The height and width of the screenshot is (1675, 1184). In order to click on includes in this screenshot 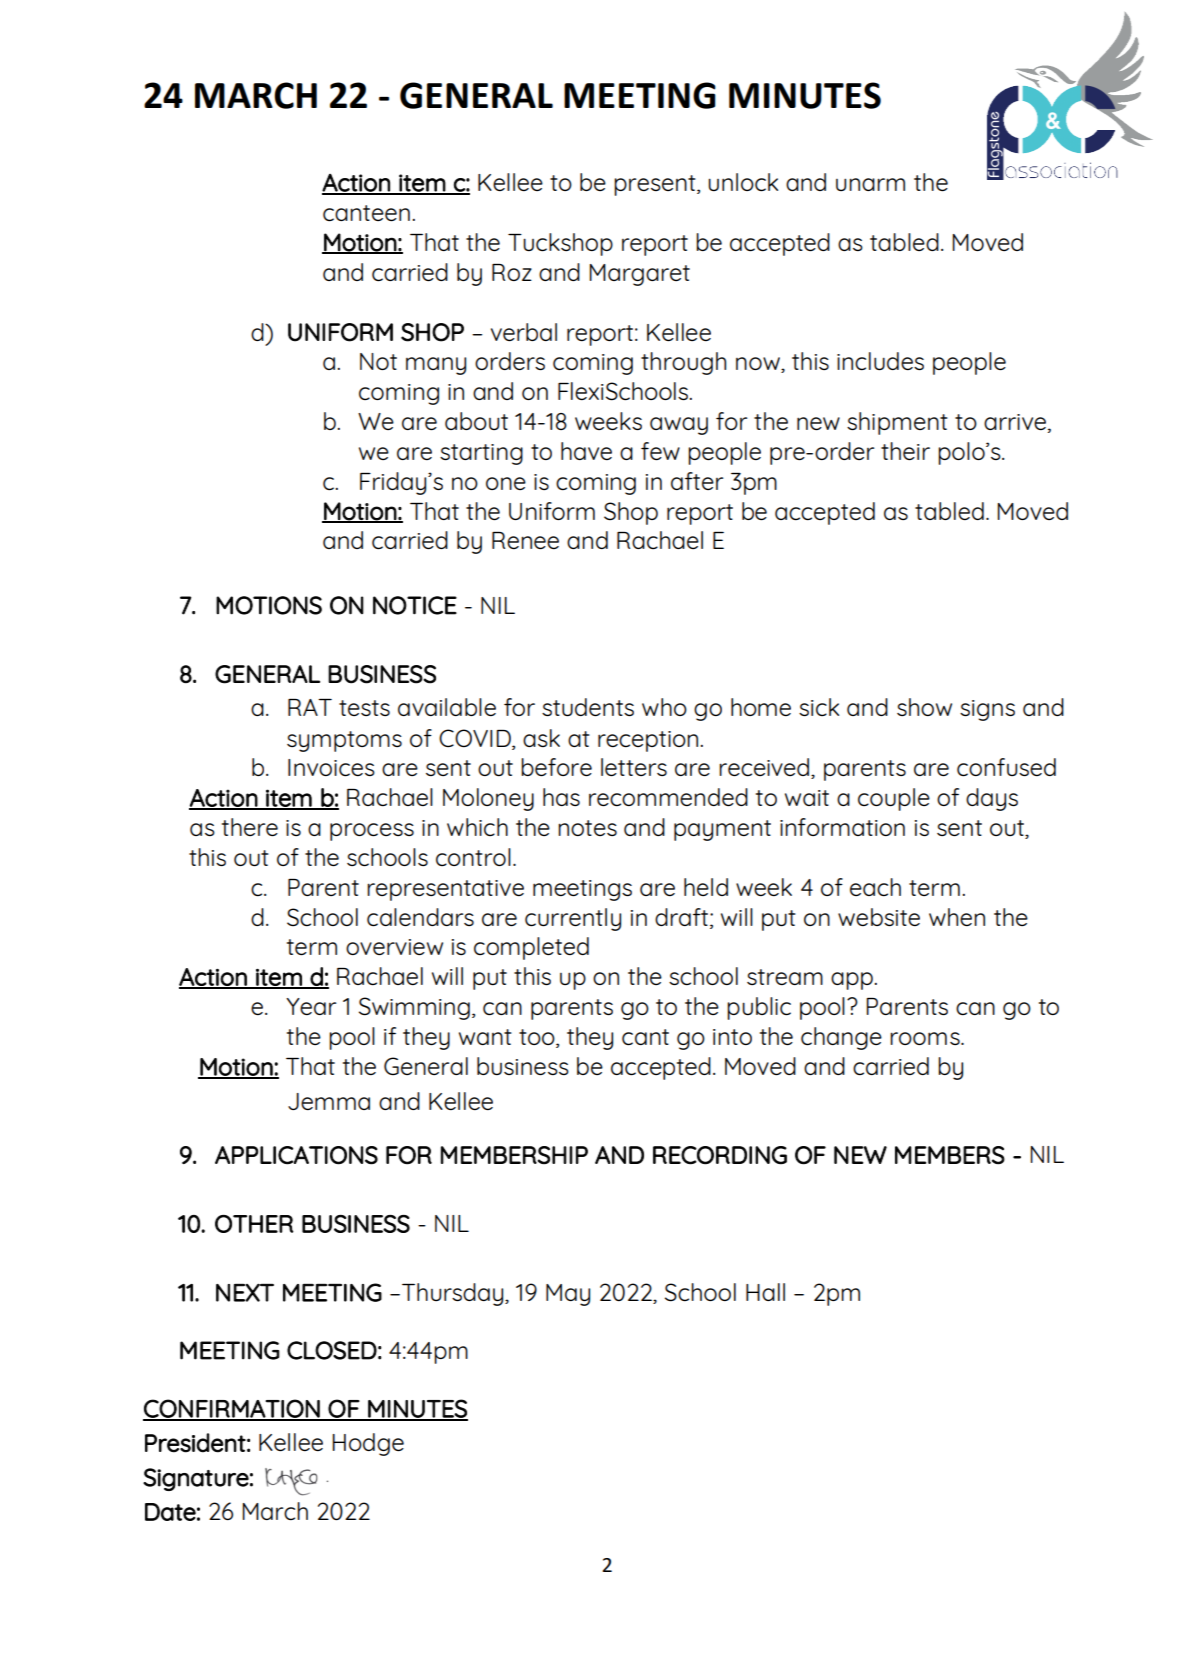, I will do `click(880, 361)`.
